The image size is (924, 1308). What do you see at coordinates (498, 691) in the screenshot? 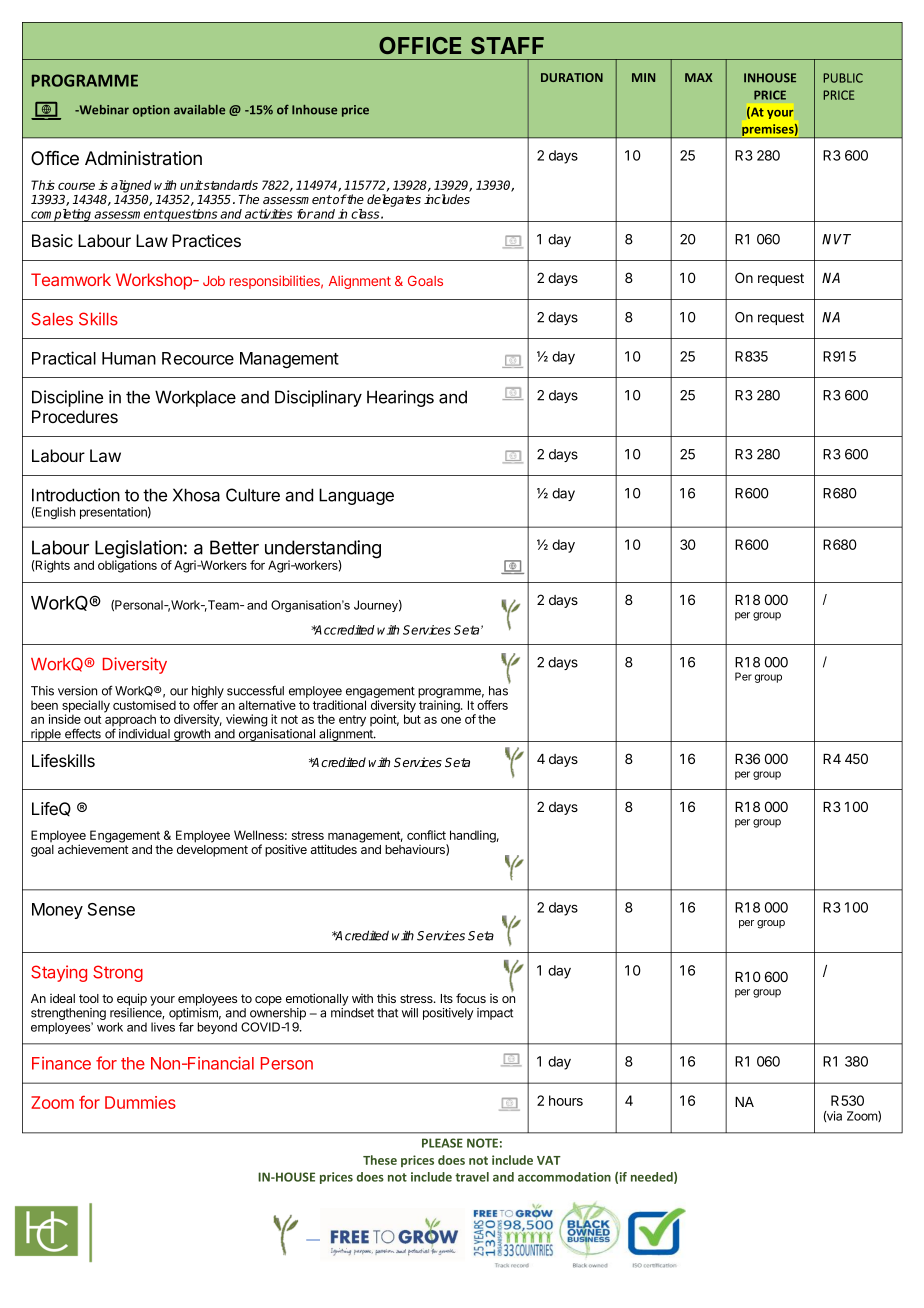
I see `has` at bounding box center [498, 691].
